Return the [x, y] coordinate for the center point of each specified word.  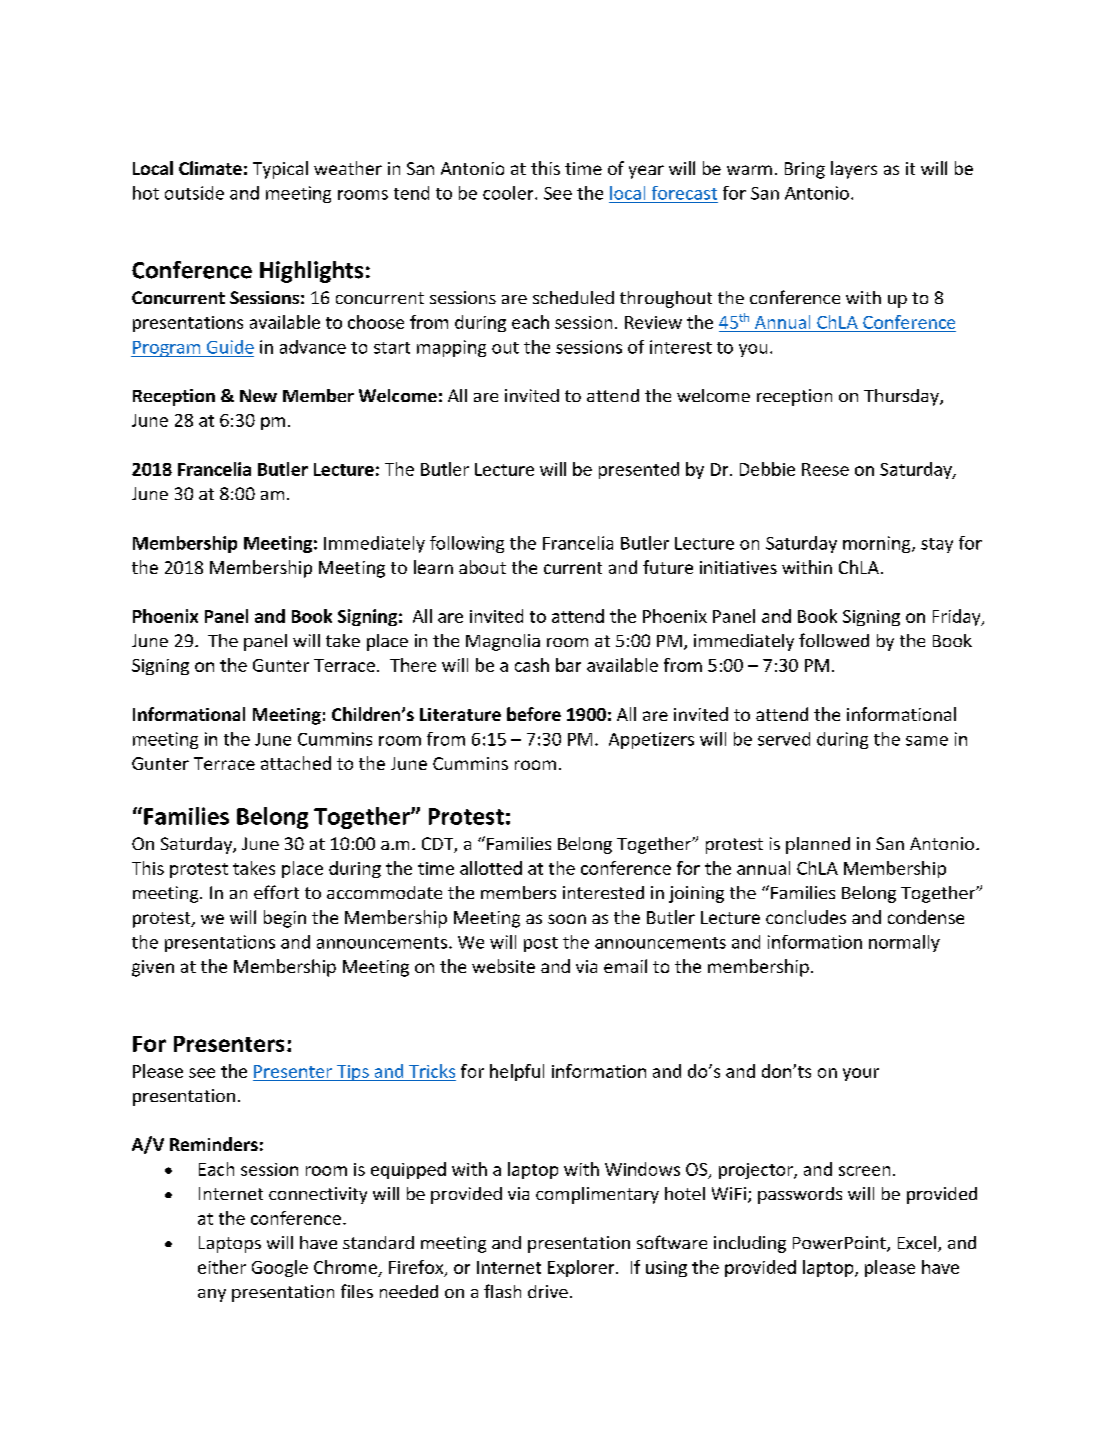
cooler [509, 193]
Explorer [582, 1268]
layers [854, 170]
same [927, 741]
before [534, 714]
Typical [280, 170]
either [222, 1267]
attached [296, 763]
